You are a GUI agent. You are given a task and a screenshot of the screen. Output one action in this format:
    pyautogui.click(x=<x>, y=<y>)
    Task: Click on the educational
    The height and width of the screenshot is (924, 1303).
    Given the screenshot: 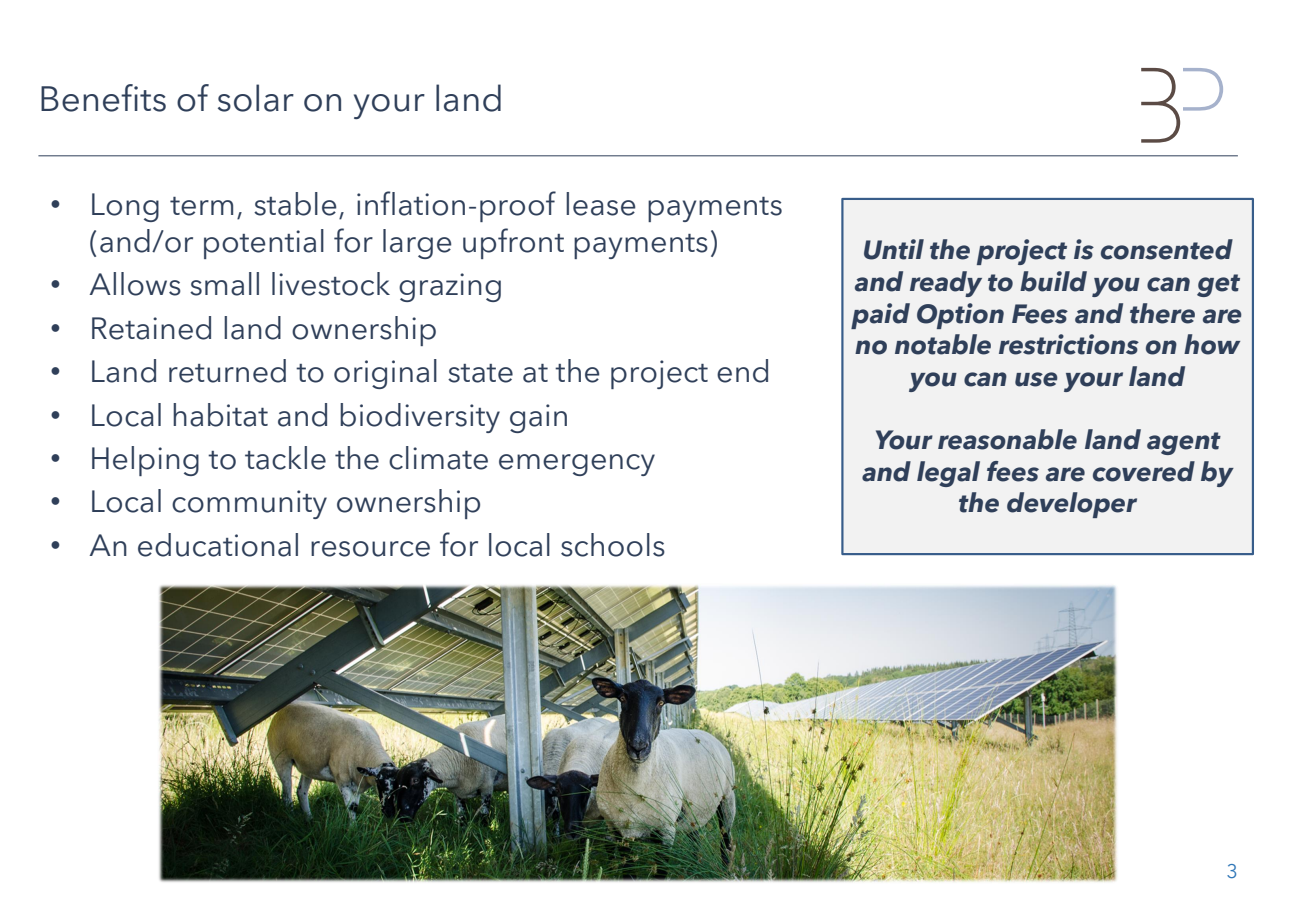 What is the action you would take?
    pyautogui.click(x=218, y=545)
